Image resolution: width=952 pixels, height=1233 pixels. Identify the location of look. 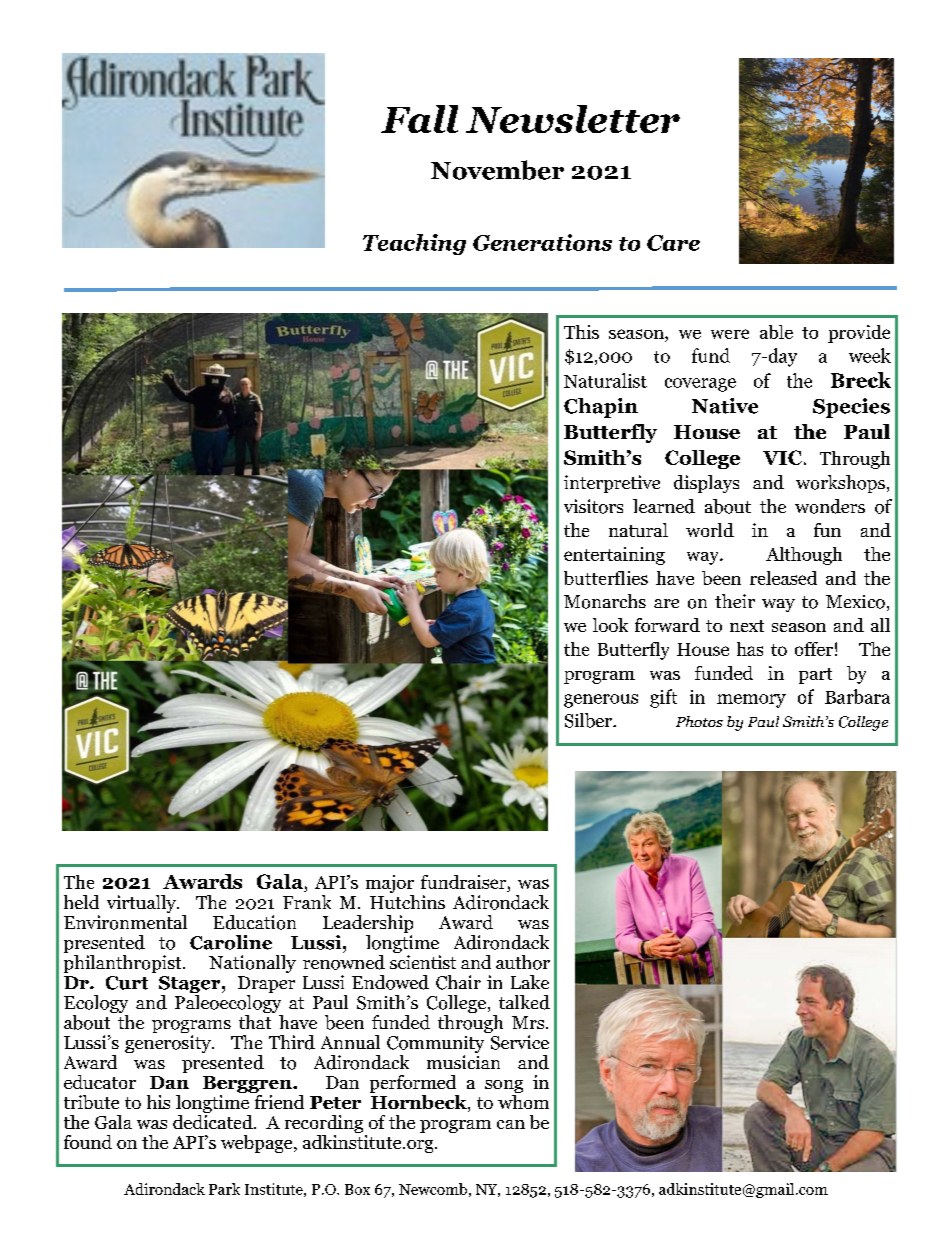
(610, 625).
